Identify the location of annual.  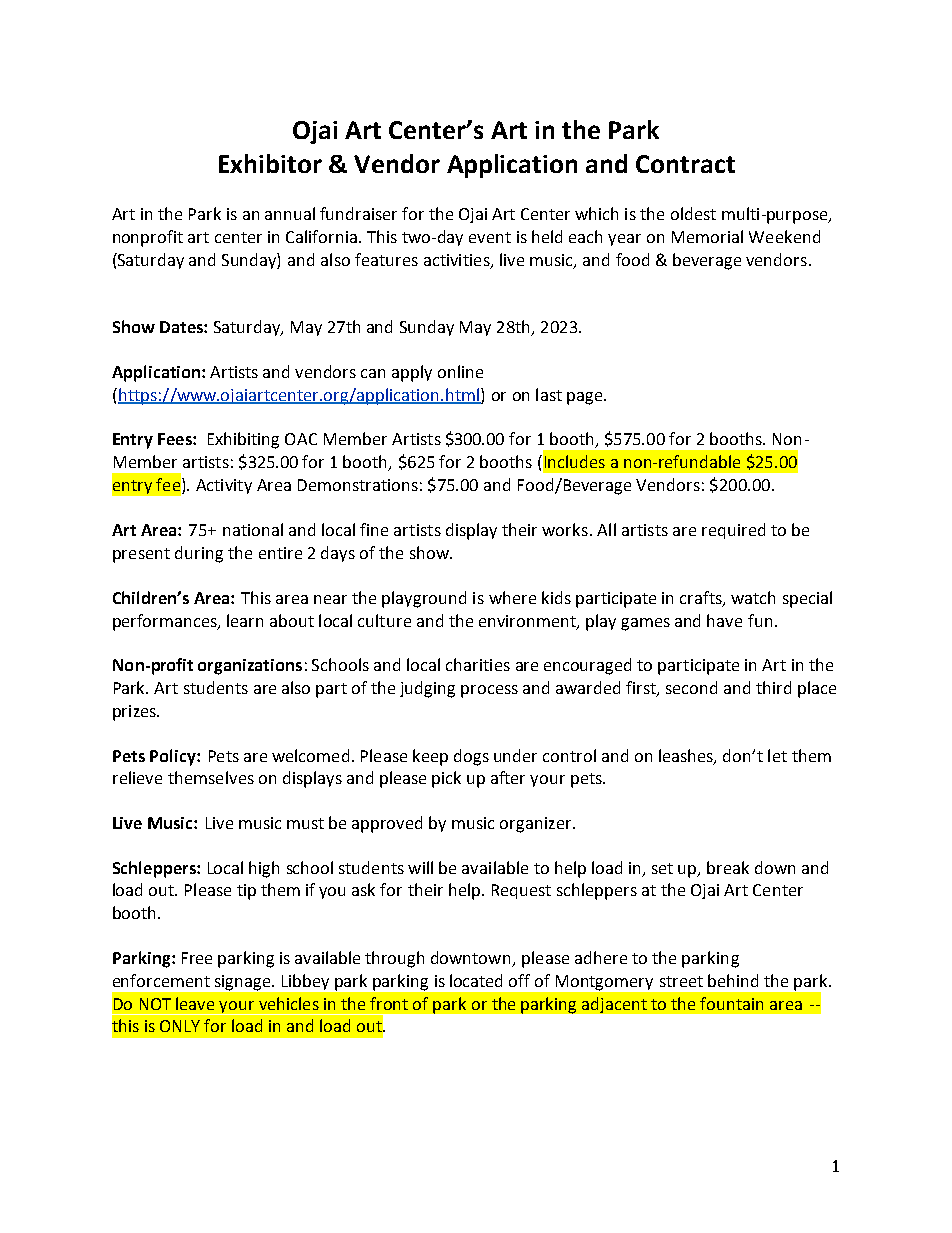
(290, 213).
